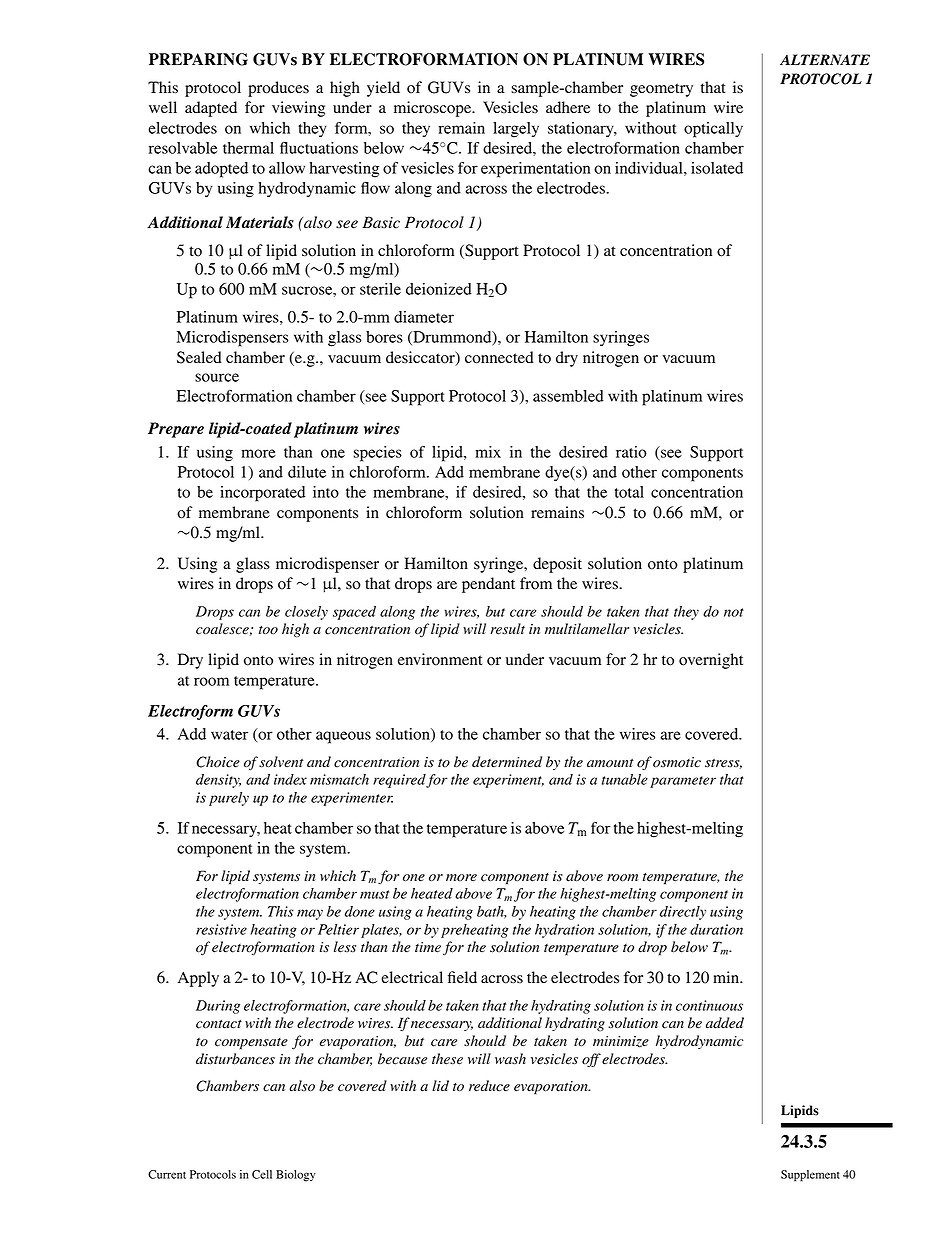  What do you see at coordinates (489, 1086) in the page?
I see `reduce` at bounding box center [489, 1086].
